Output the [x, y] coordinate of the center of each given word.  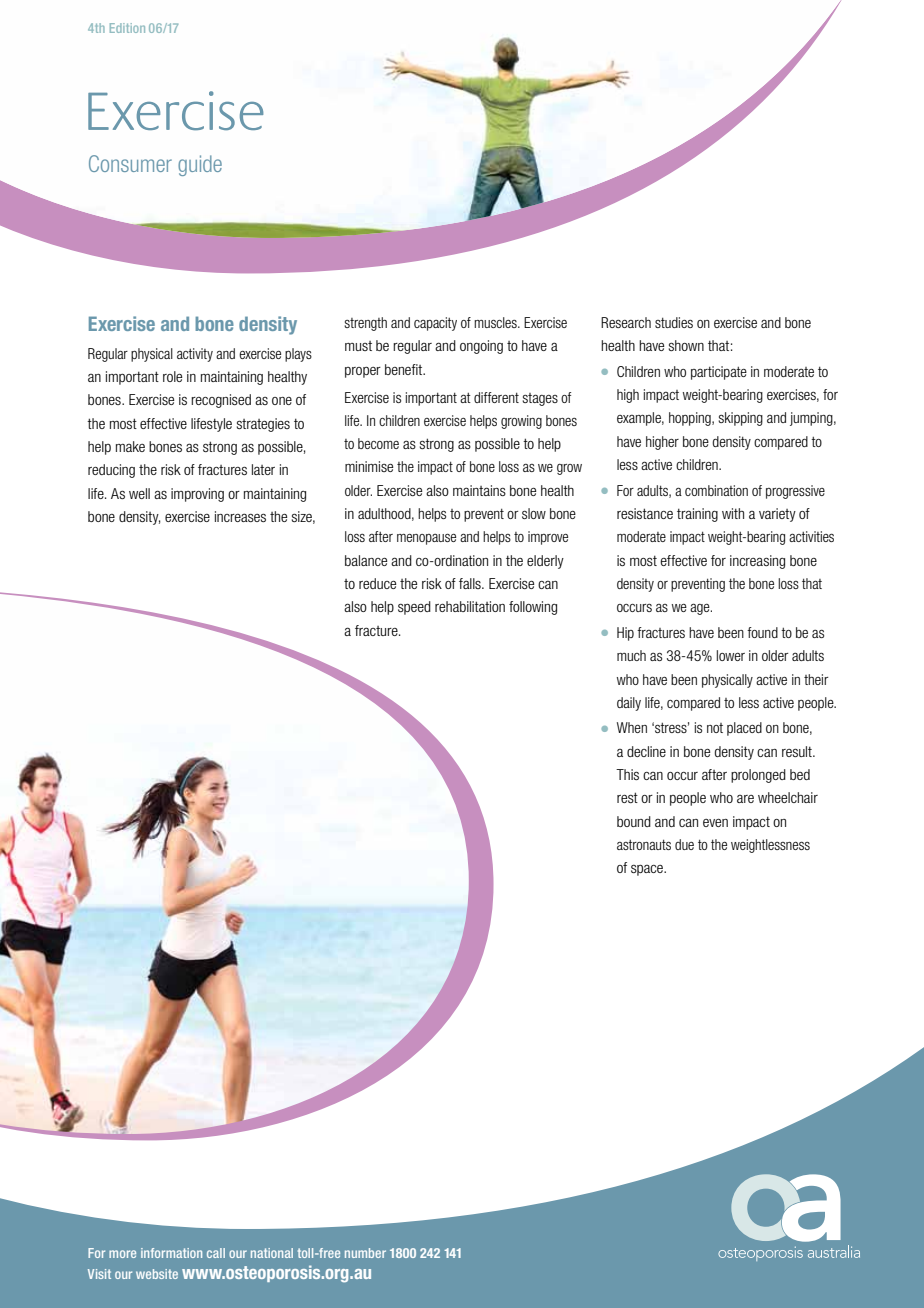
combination [716, 490]
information [171, 1253]
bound [634, 821]
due [684, 844]
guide [200, 165]
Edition [127, 28]
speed [414, 608]
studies [674, 322]
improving [197, 495]
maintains [479, 490]
